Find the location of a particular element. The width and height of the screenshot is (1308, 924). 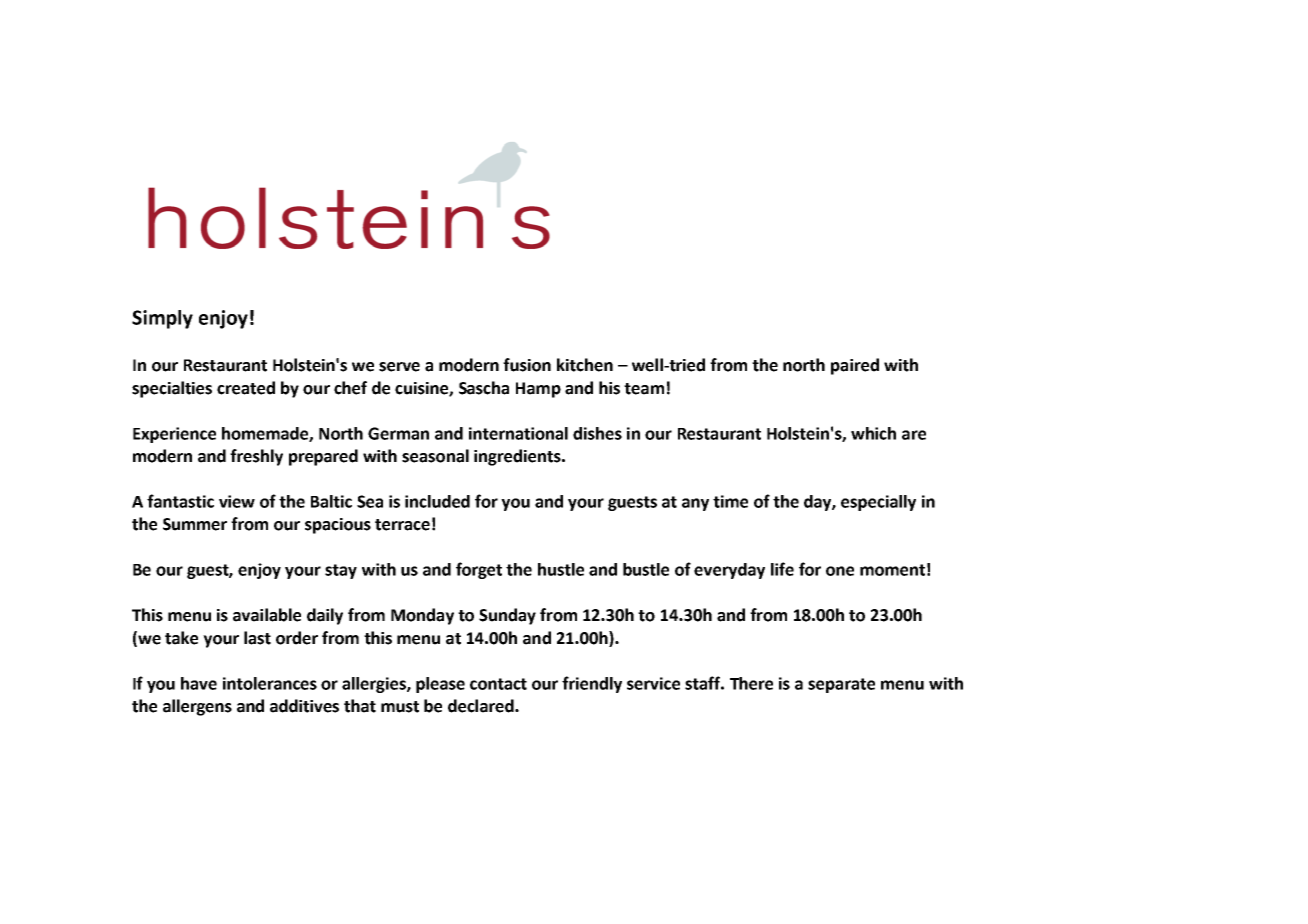

life is located at coordinates (782, 569).
